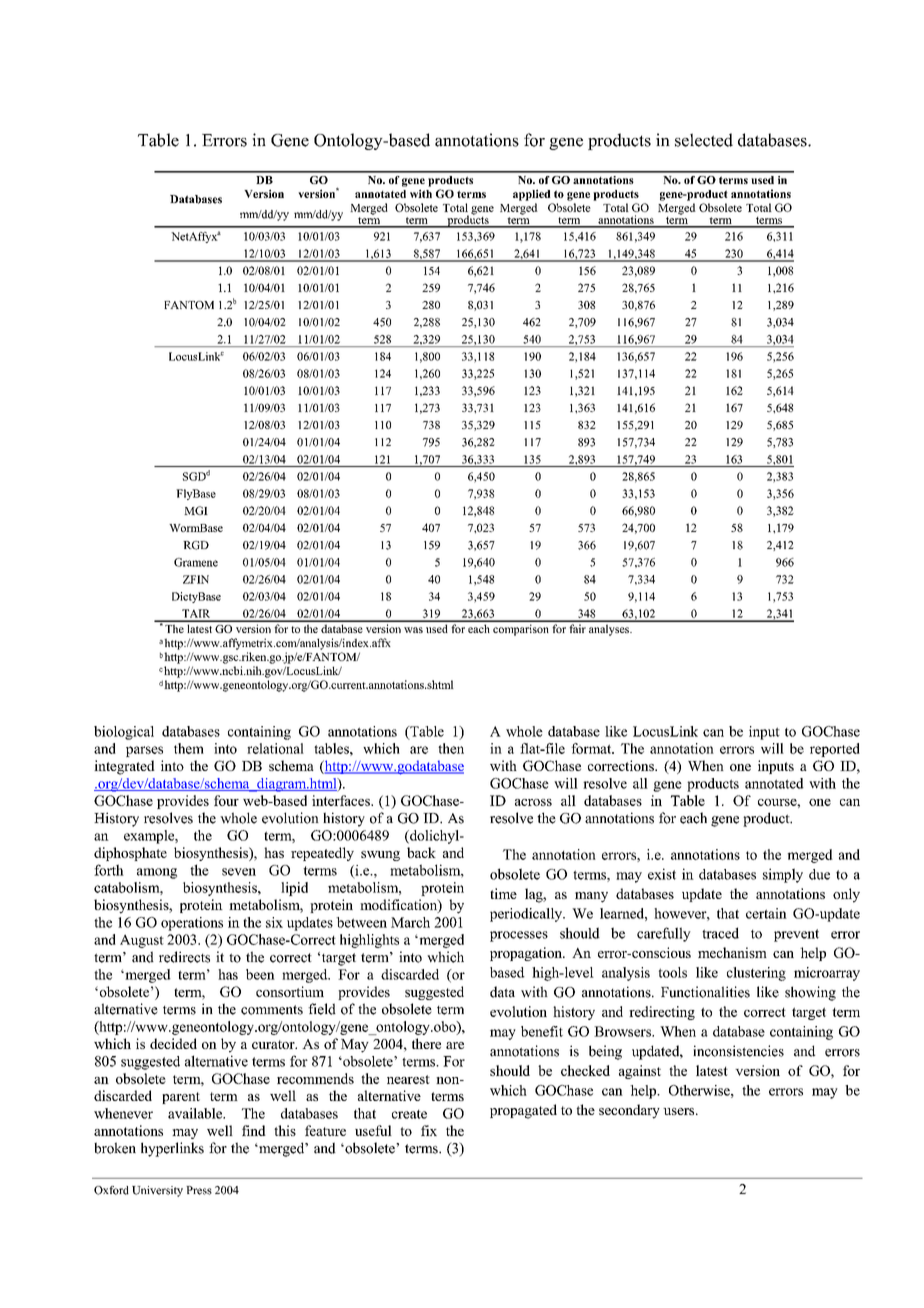 The width and height of the screenshot is (924, 1308). I want to click on hyperlinks, so click(172, 1149).
